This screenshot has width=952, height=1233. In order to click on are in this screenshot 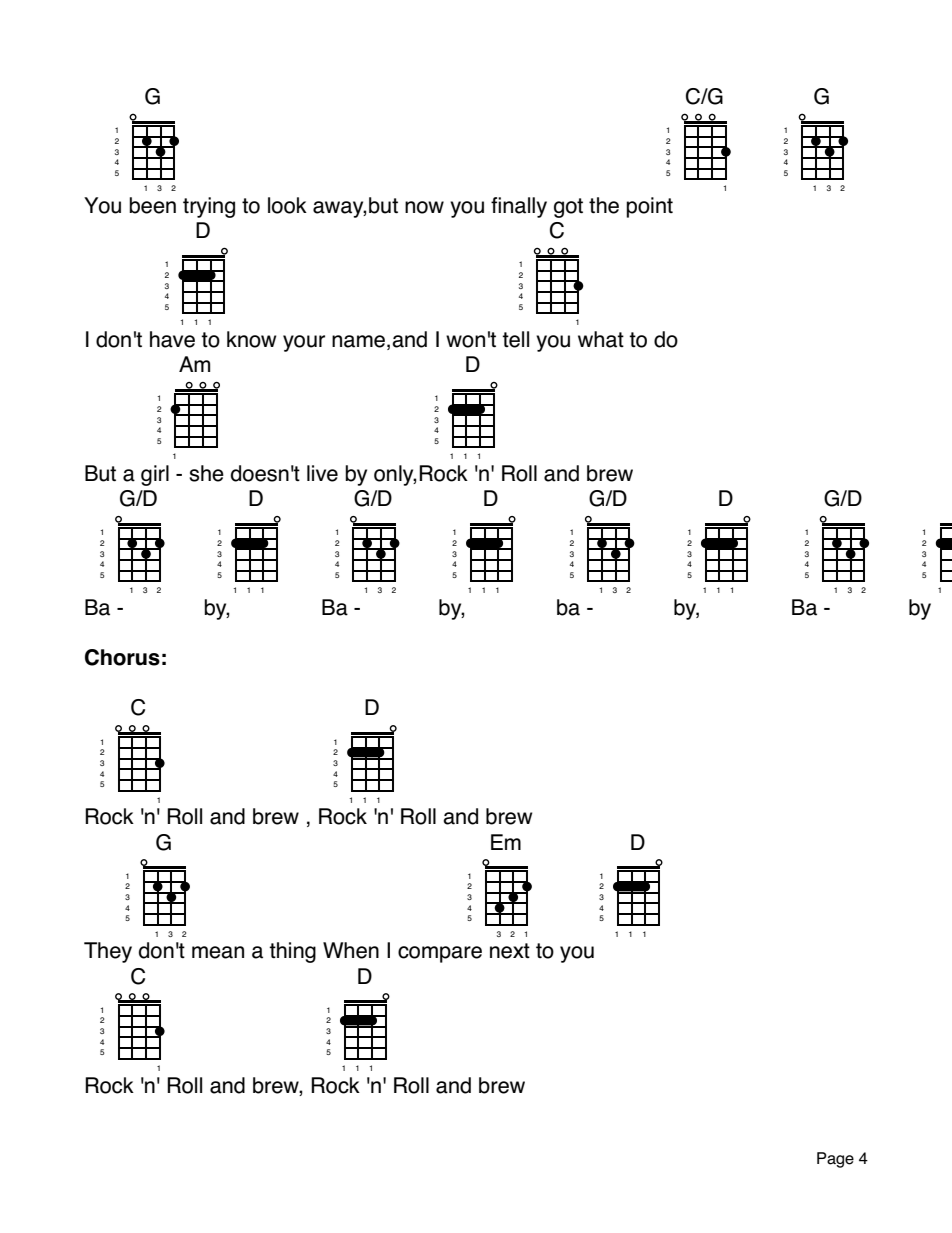, I will do `click(466, 952)`.
